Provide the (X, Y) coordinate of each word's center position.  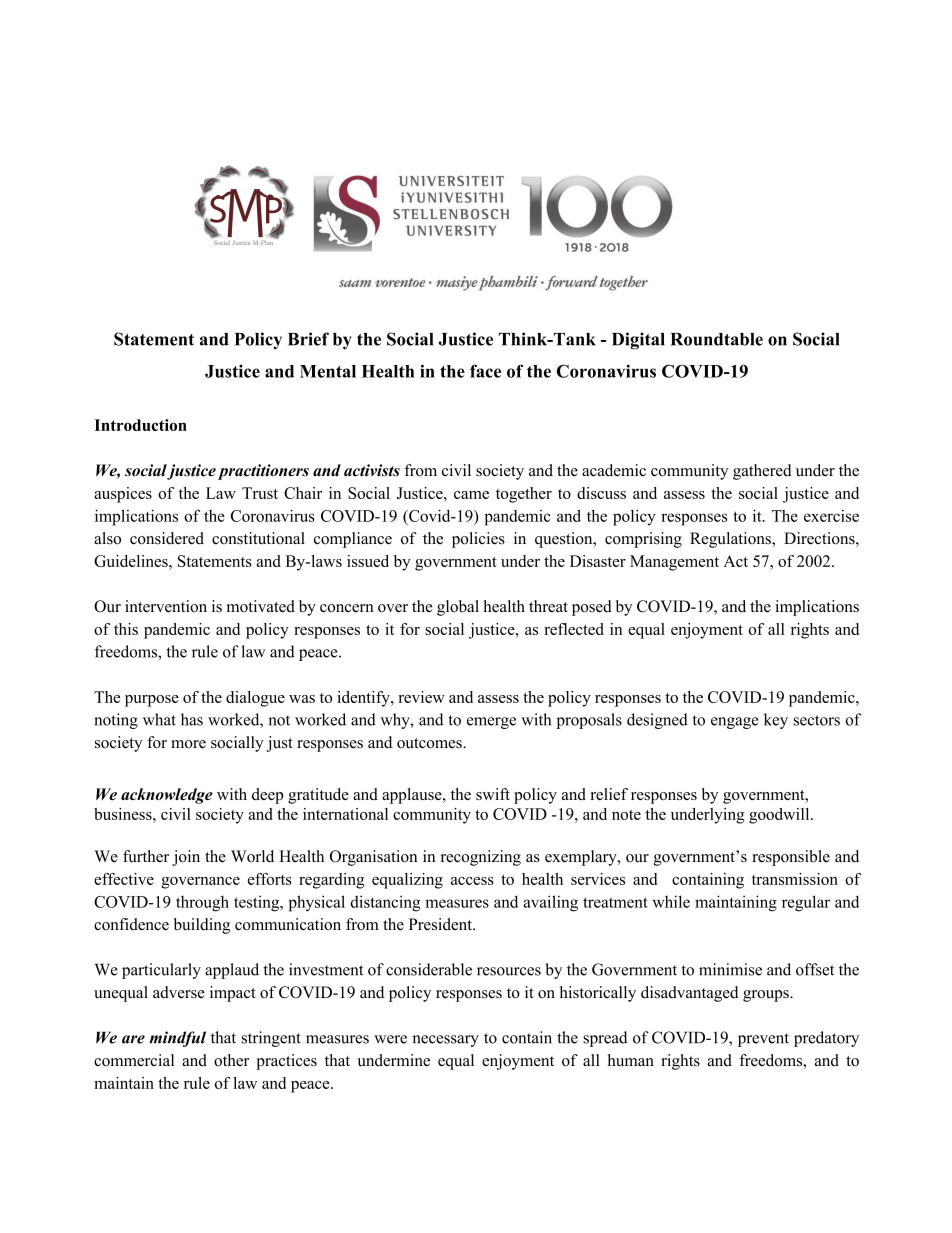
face (485, 371)
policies (478, 540)
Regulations (731, 540)
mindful (177, 1039)
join (186, 858)
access (472, 881)
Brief (308, 339)
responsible (791, 858)
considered (167, 538)
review (421, 697)
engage (735, 723)
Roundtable (716, 339)
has (192, 719)
